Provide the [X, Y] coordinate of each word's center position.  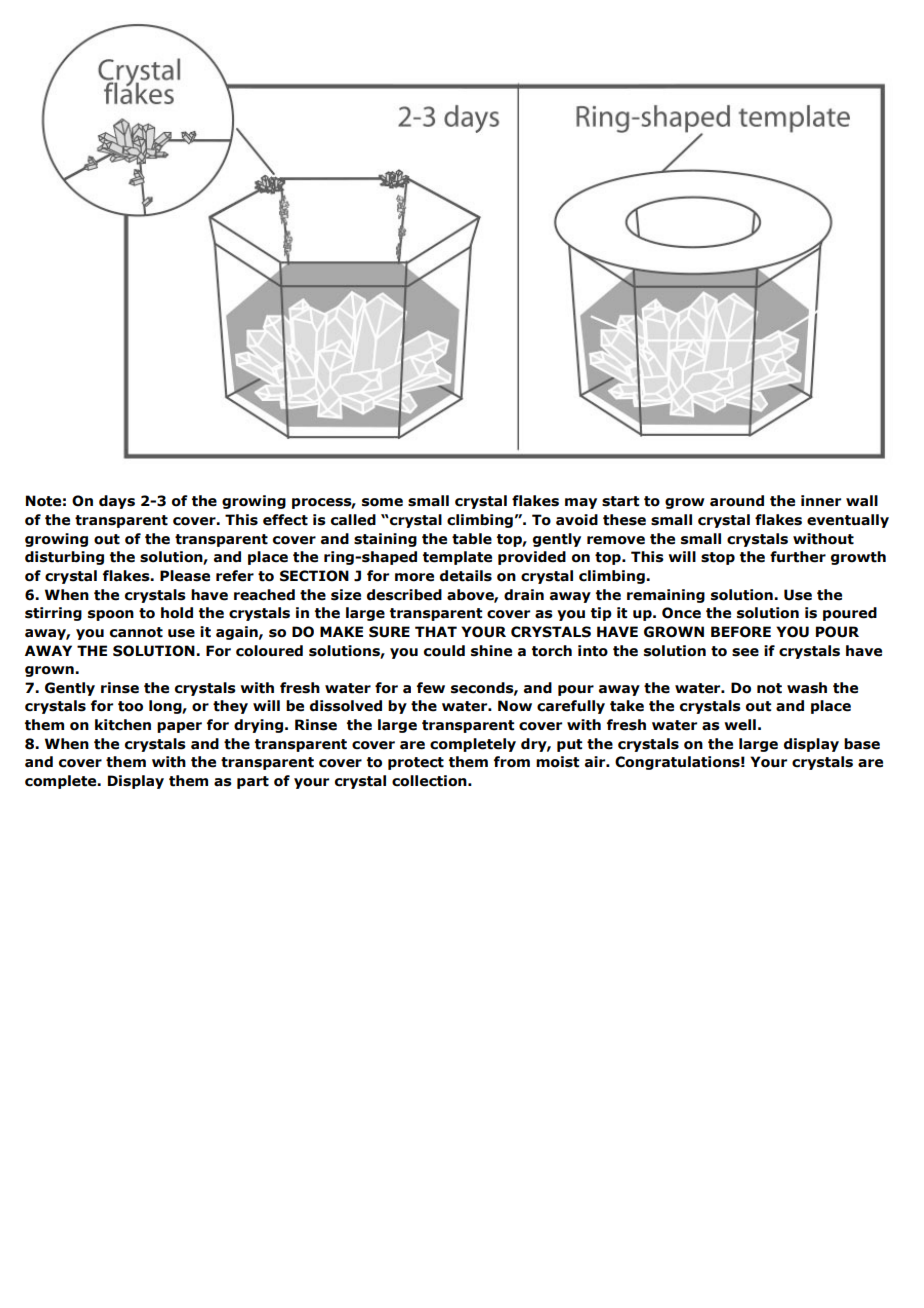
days [117, 502]
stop [718, 558]
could [444, 651]
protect [416, 763]
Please [185, 576]
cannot [136, 632]
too [130, 706]
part [253, 782]
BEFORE [741, 632]
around [737, 501]
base [862, 744]
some [382, 502]
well [740, 725]
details [466, 576]
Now [515, 706]
